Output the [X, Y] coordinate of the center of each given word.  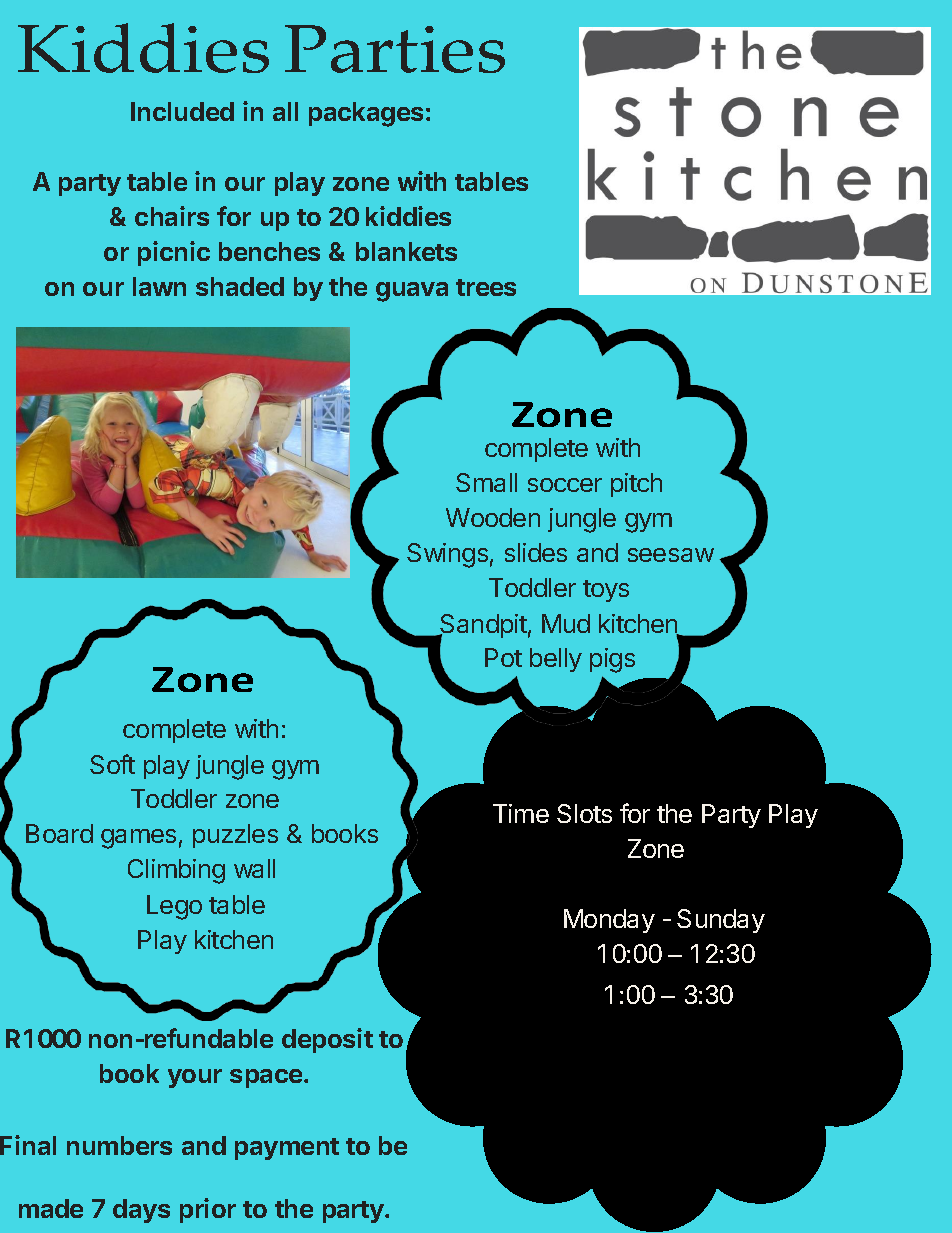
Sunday [721, 921]
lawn [159, 286]
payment [287, 1149]
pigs [612, 660]
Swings [447, 555]
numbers [119, 1145]
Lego [174, 907]
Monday [609, 921]
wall [254, 868]
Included [182, 111]
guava [412, 292]
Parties [395, 49]
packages [366, 114]
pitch [636, 485]
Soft [112, 764]
